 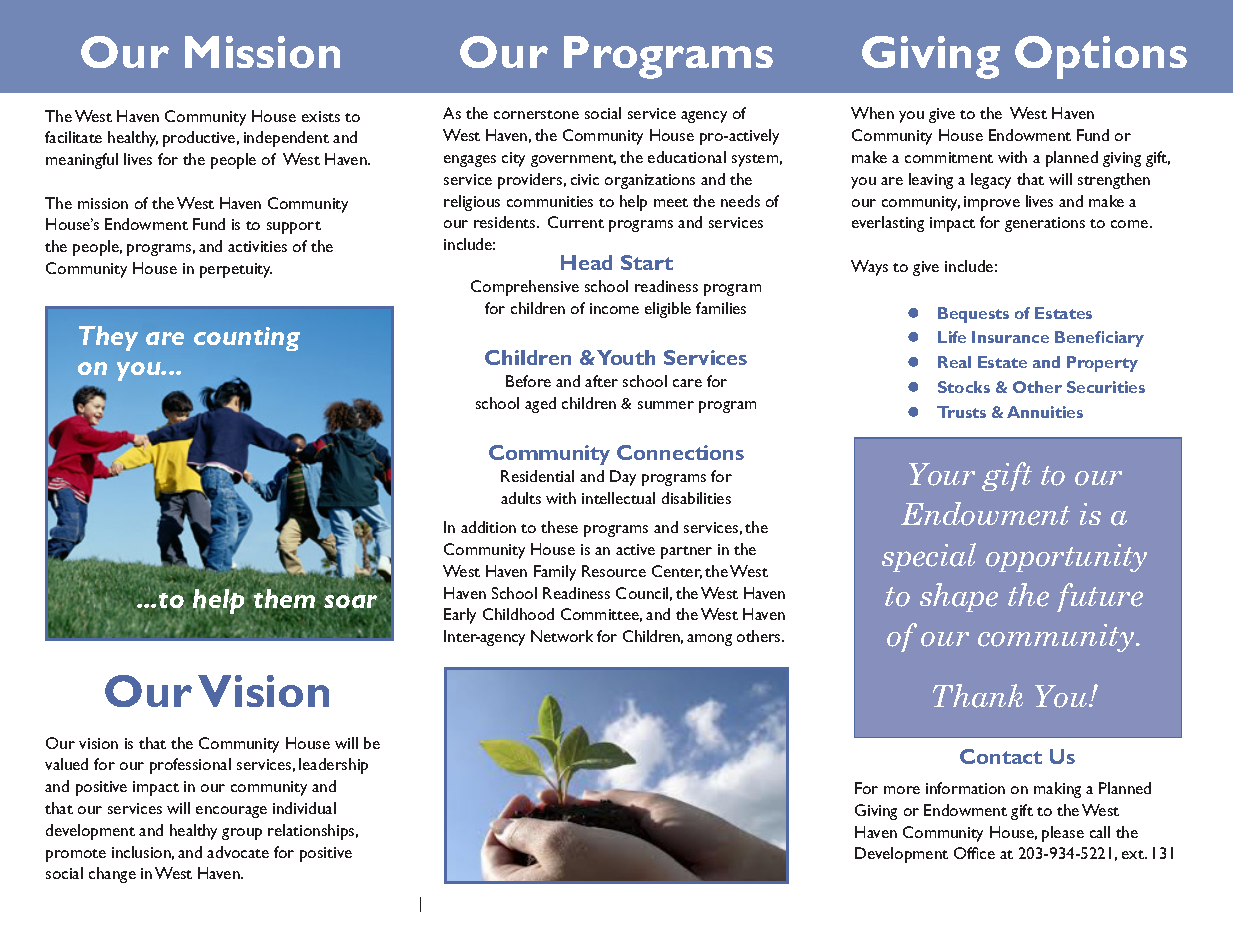 I want to click on Insurance, so click(x=1010, y=337).
